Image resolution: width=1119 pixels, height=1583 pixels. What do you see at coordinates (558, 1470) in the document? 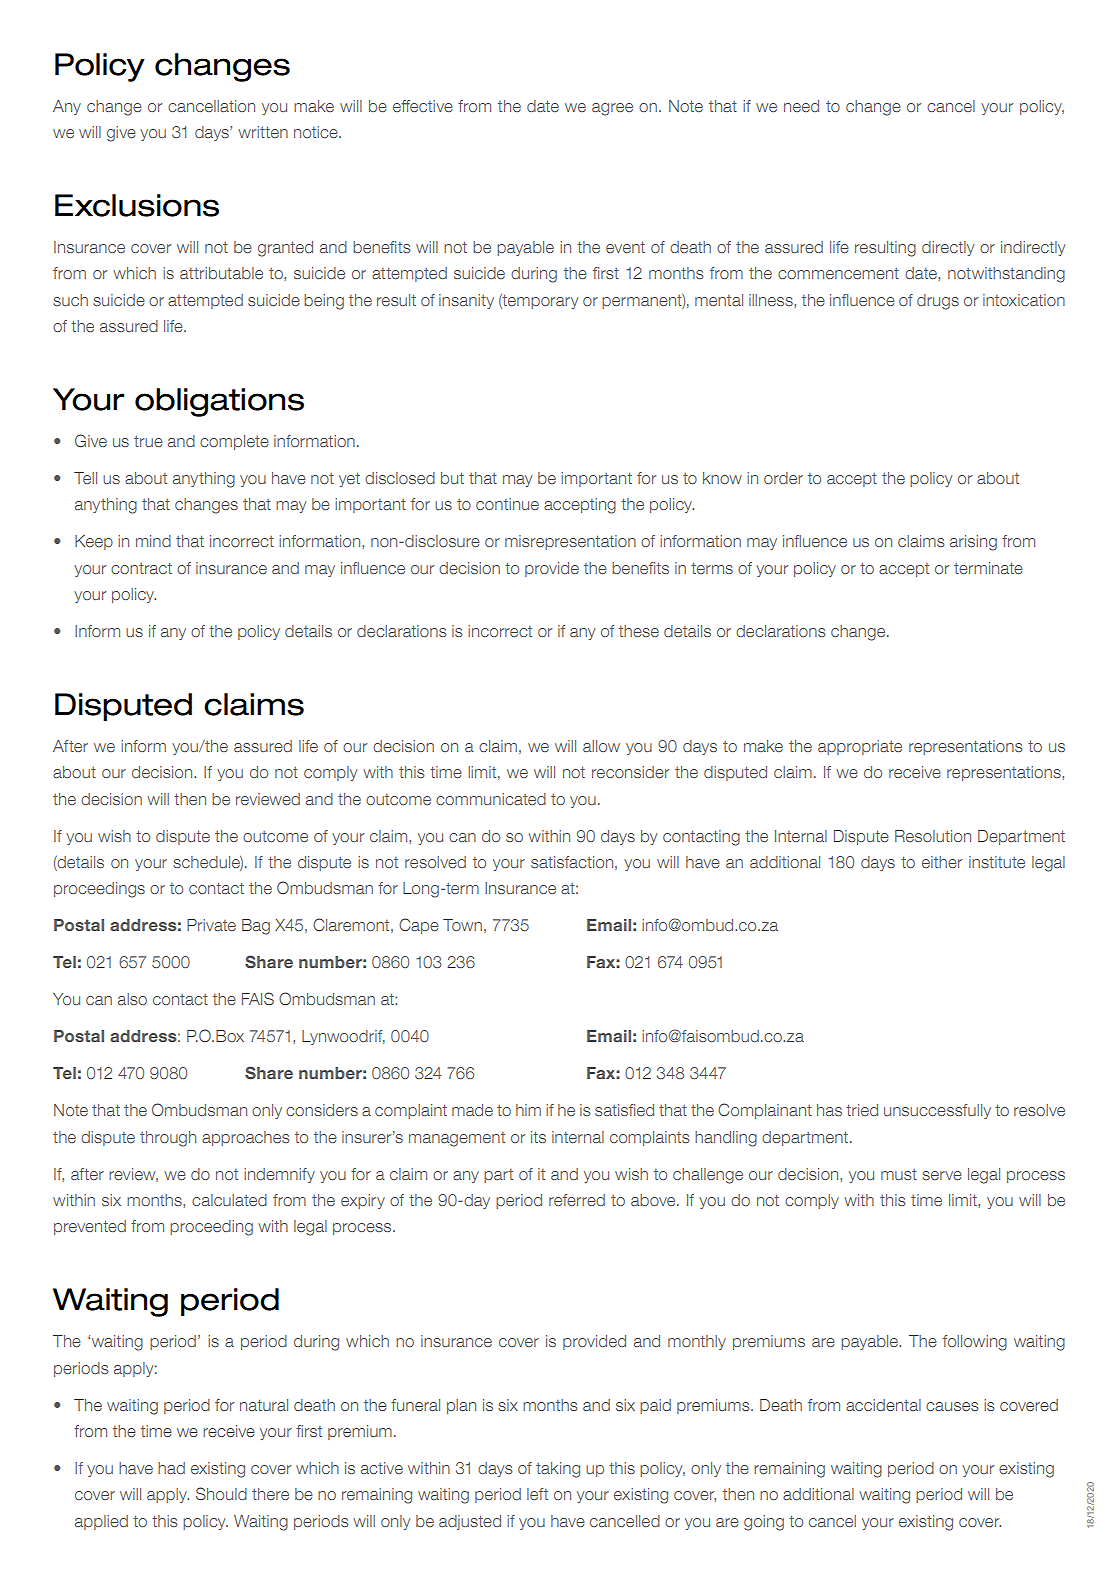
I see `taking` at bounding box center [558, 1470].
